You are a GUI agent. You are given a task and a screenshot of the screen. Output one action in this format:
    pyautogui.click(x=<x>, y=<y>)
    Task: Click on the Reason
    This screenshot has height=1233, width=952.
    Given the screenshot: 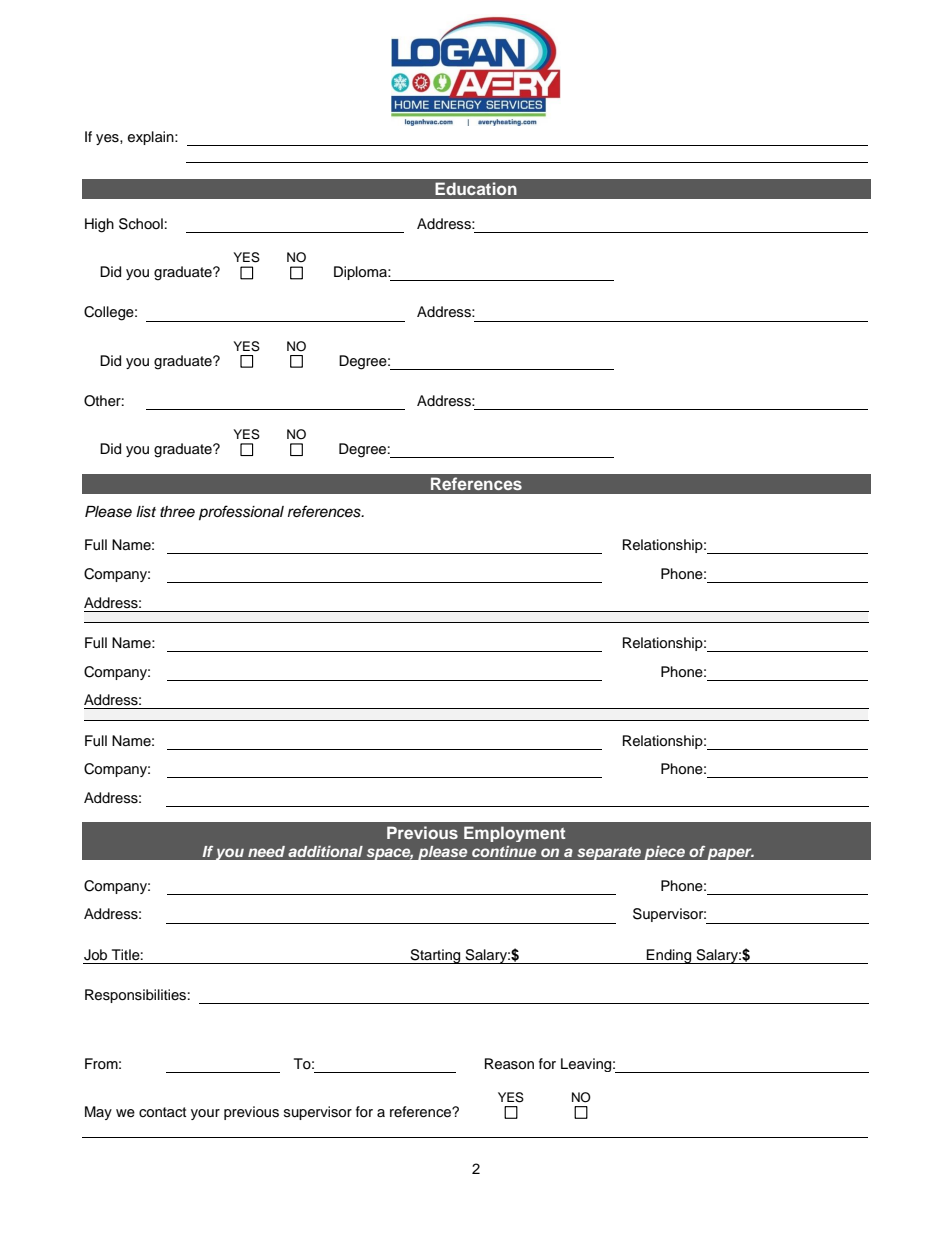 What is the action you would take?
    pyautogui.click(x=509, y=1064)
